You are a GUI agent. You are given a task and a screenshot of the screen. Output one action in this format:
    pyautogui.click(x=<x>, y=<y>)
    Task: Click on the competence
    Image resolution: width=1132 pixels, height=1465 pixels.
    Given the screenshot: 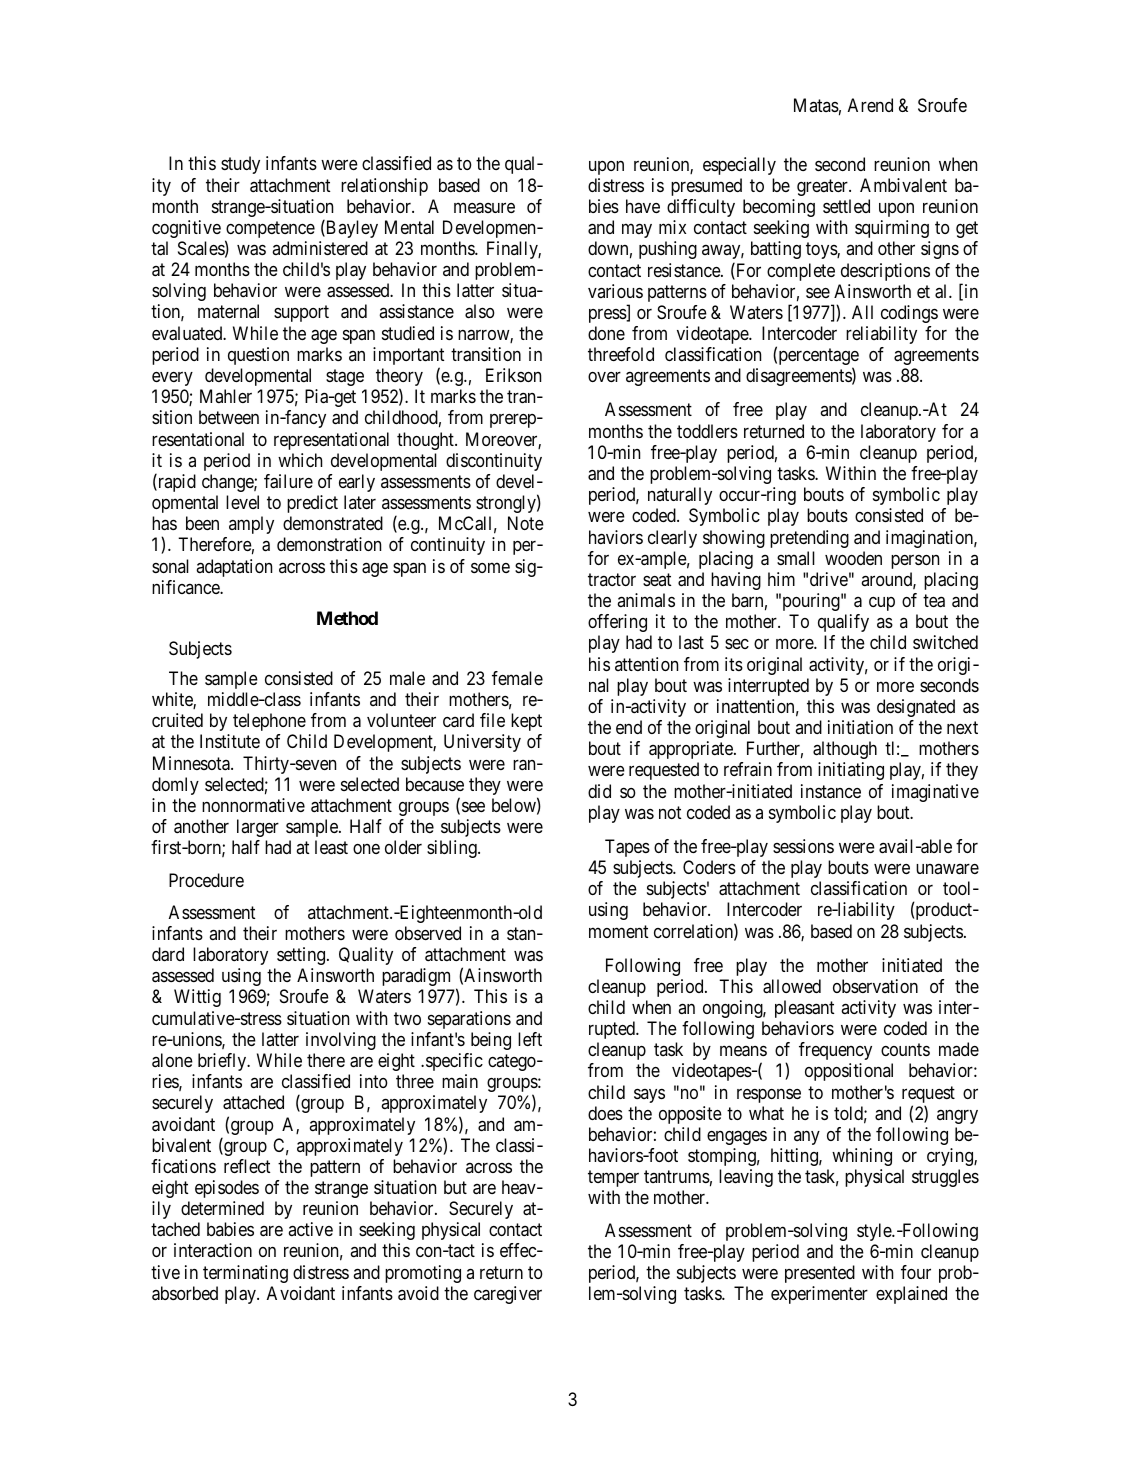 What is the action you would take?
    pyautogui.click(x=270, y=231)
